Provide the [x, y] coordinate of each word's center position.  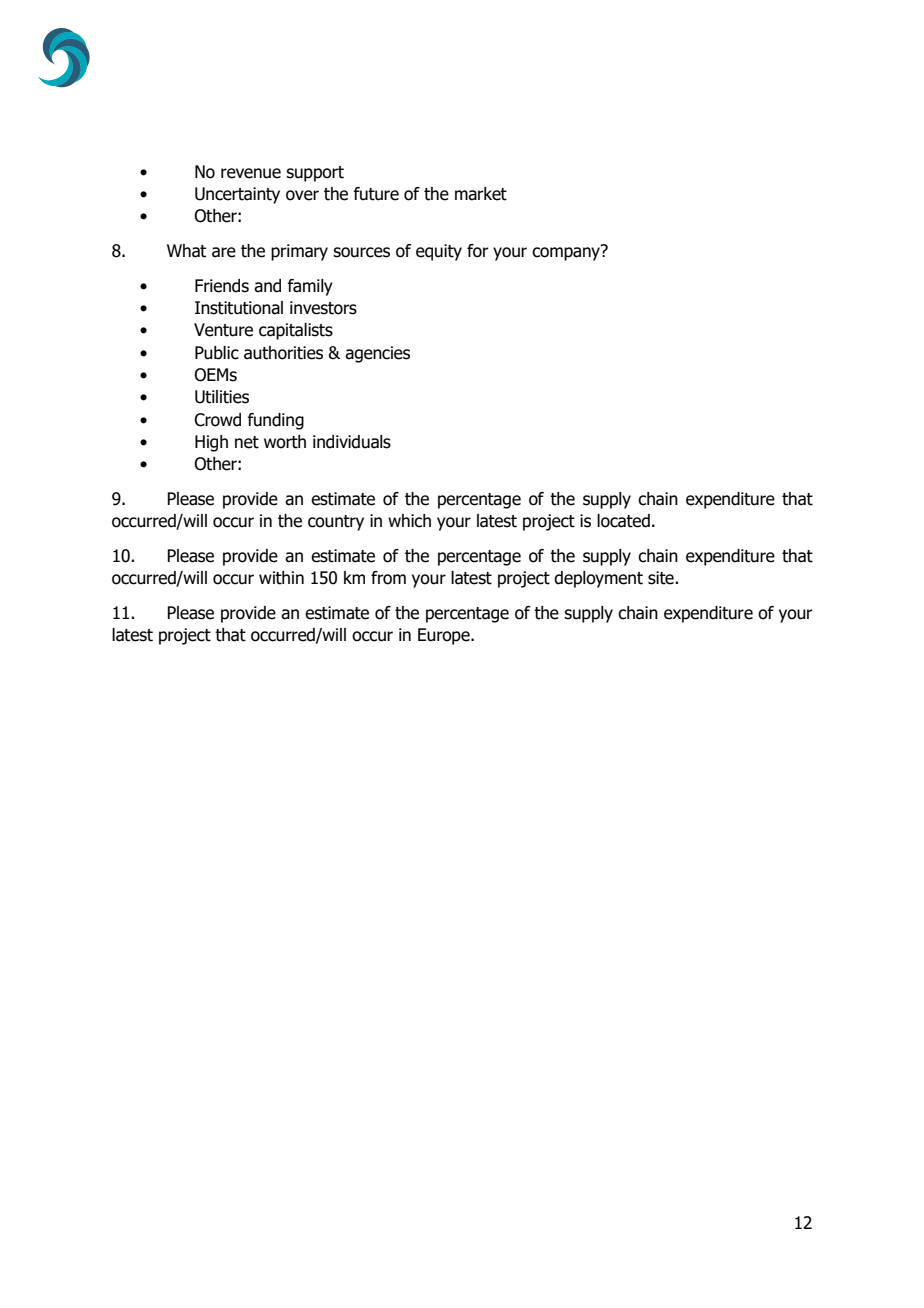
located [623, 521]
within [281, 578]
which [409, 521]
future [376, 194]
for [478, 251]
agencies [377, 354]
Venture [223, 330]
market [481, 194]
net [247, 442]
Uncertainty [237, 195]
